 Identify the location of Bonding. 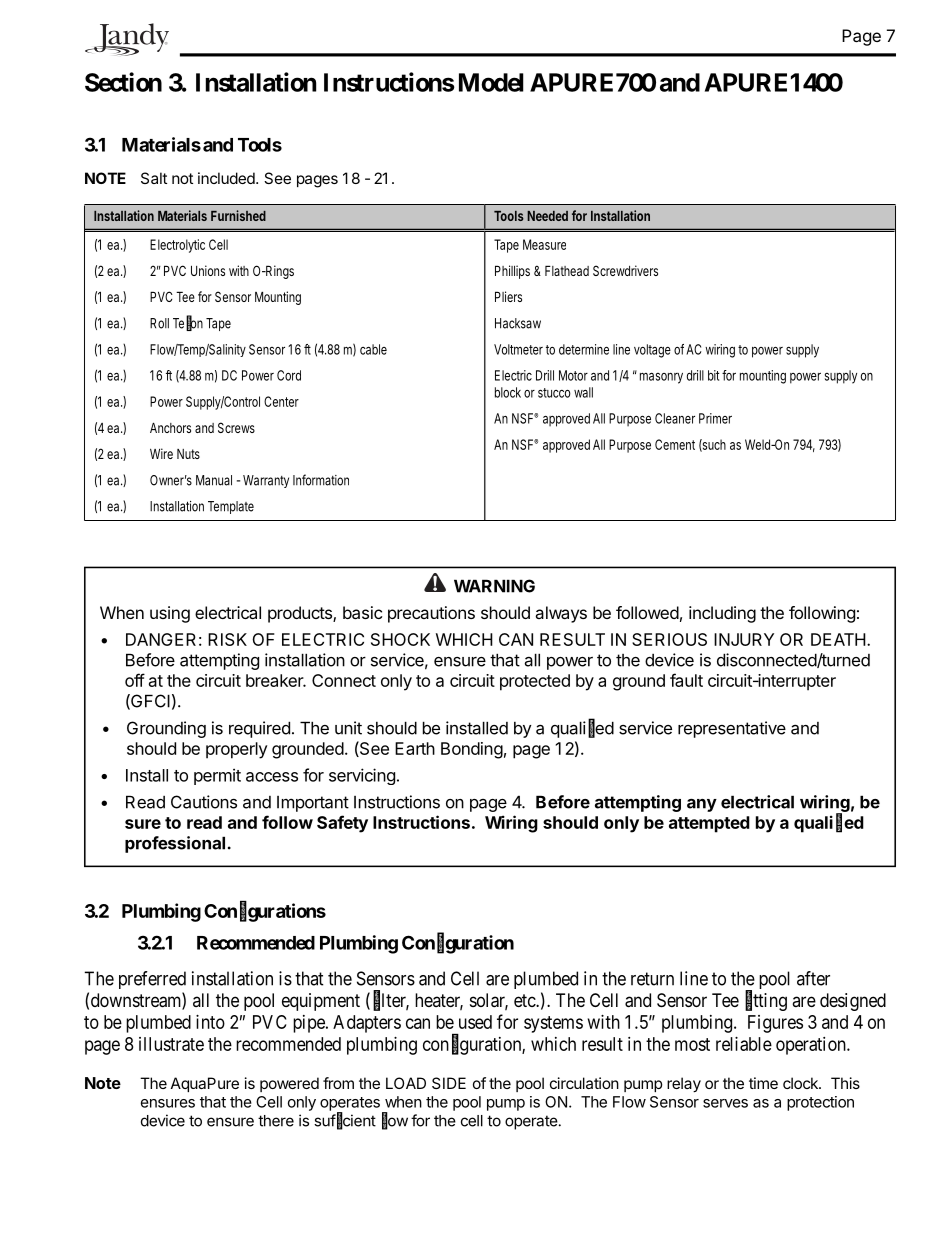
(472, 750).
